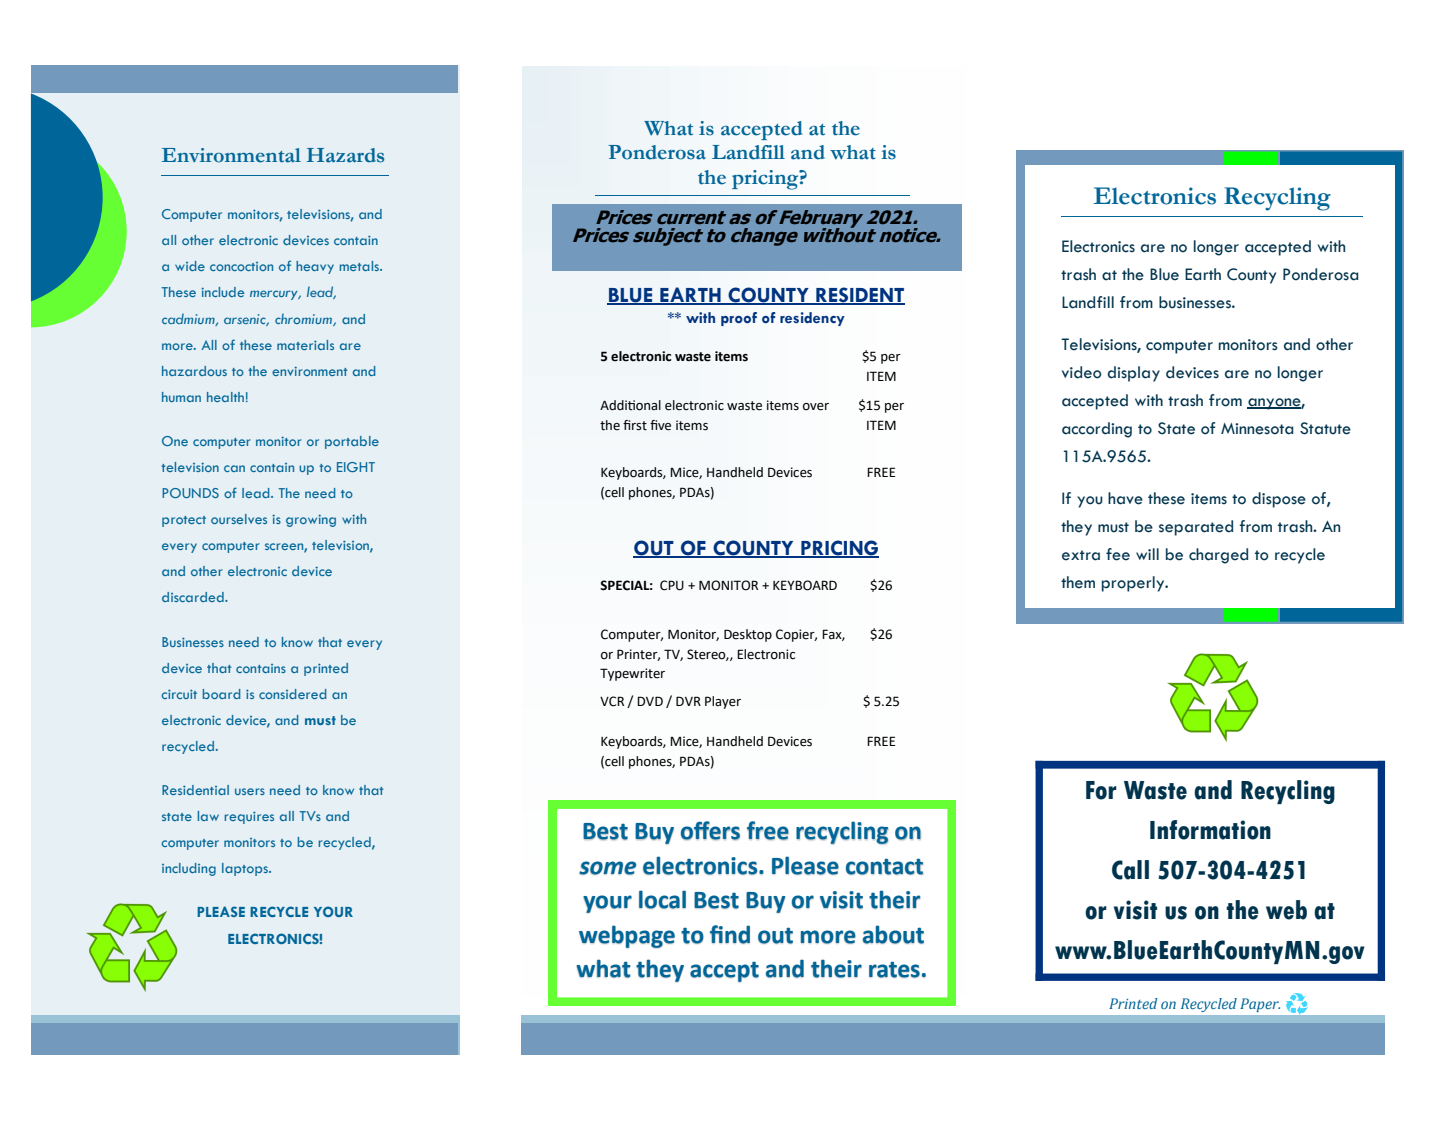 Image resolution: width=1451 pixels, height=1121 pixels. What do you see at coordinates (660, 425) in the screenshot?
I see `five` at bounding box center [660, 425].
